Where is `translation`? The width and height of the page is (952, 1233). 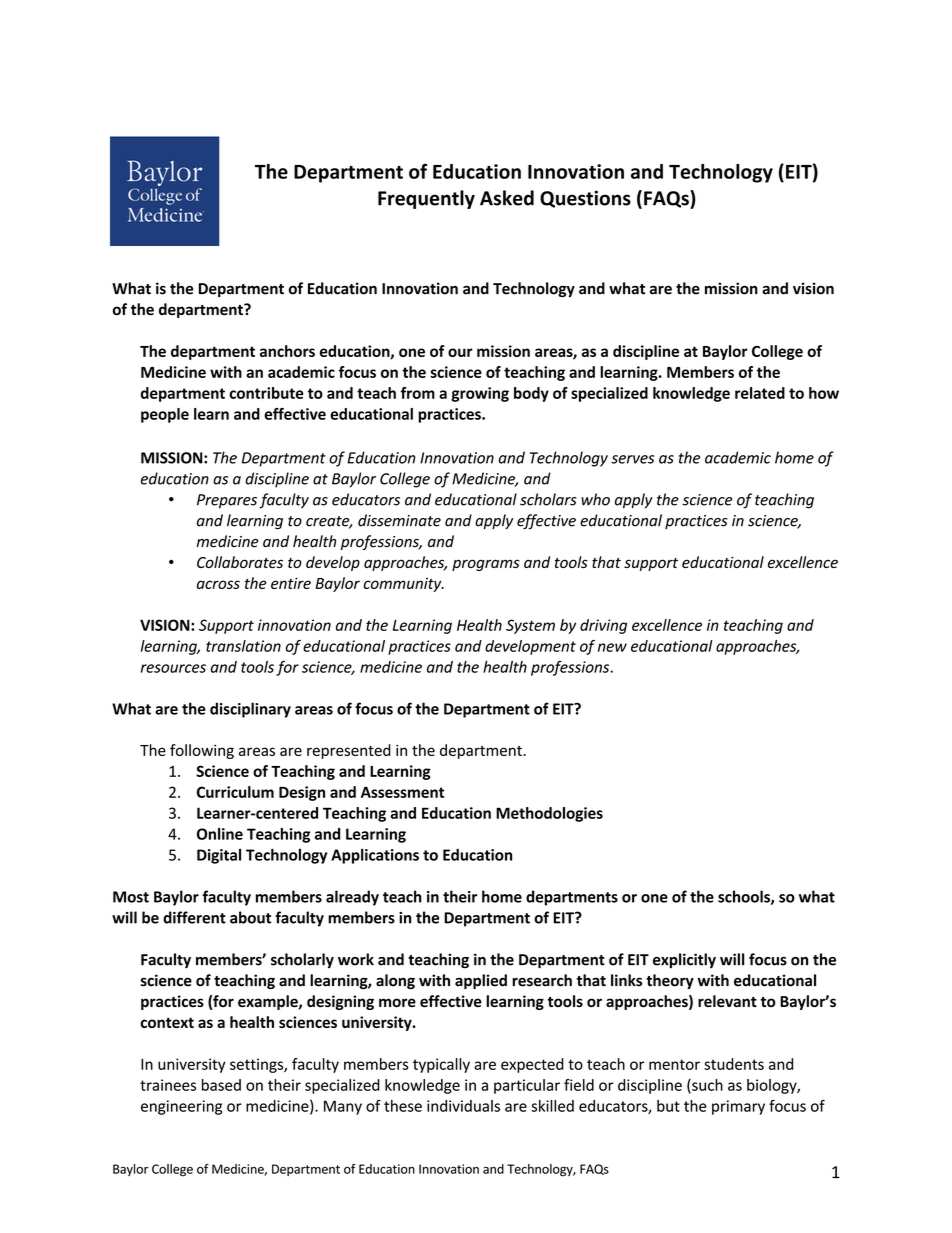 translation is located at coordinates (243, 646).
